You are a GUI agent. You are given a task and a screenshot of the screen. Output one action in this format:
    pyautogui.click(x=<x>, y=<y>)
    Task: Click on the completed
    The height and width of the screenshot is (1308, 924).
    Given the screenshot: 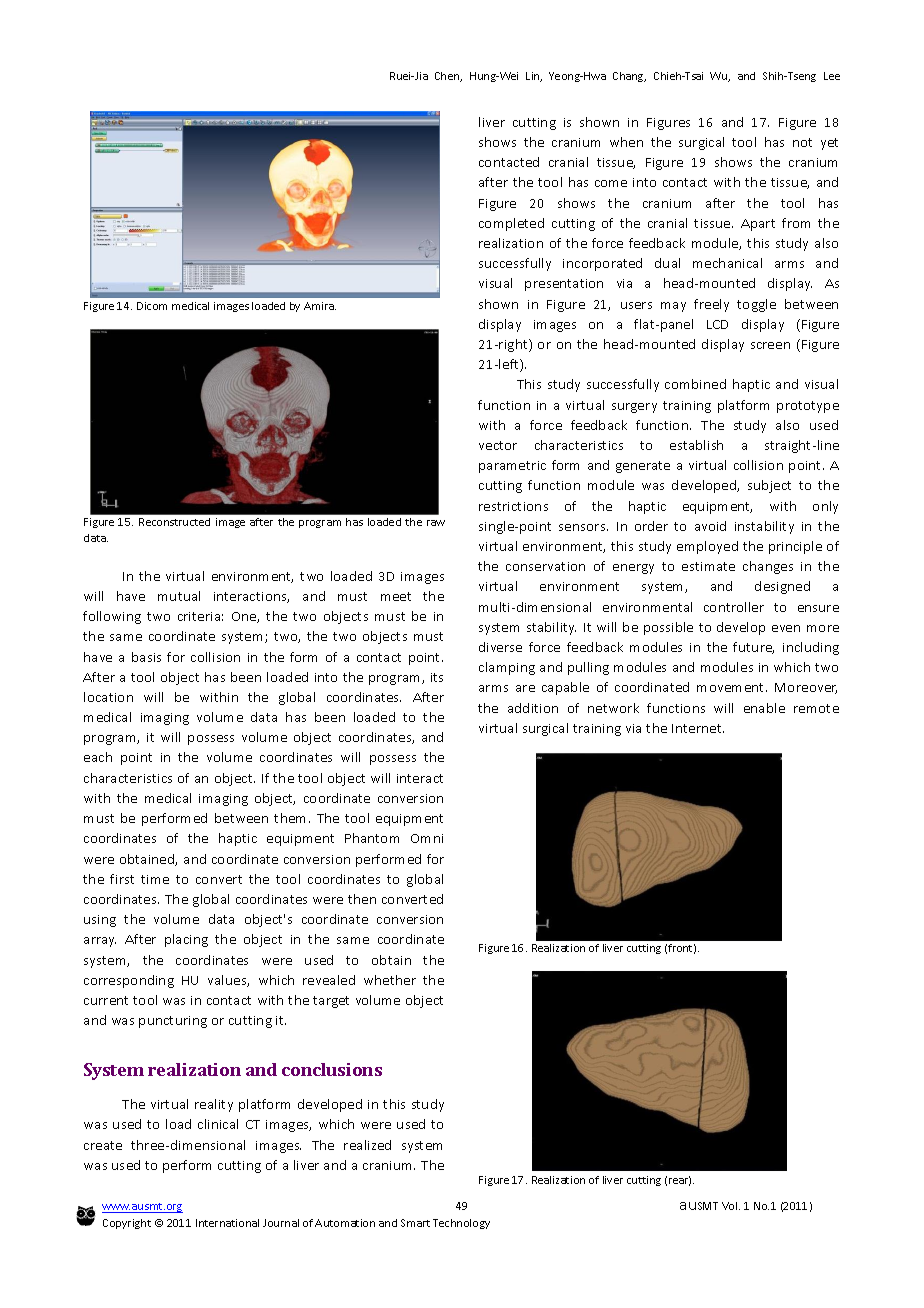 What is the action you would take?
    pyautogui.click(x=511, y=224)
